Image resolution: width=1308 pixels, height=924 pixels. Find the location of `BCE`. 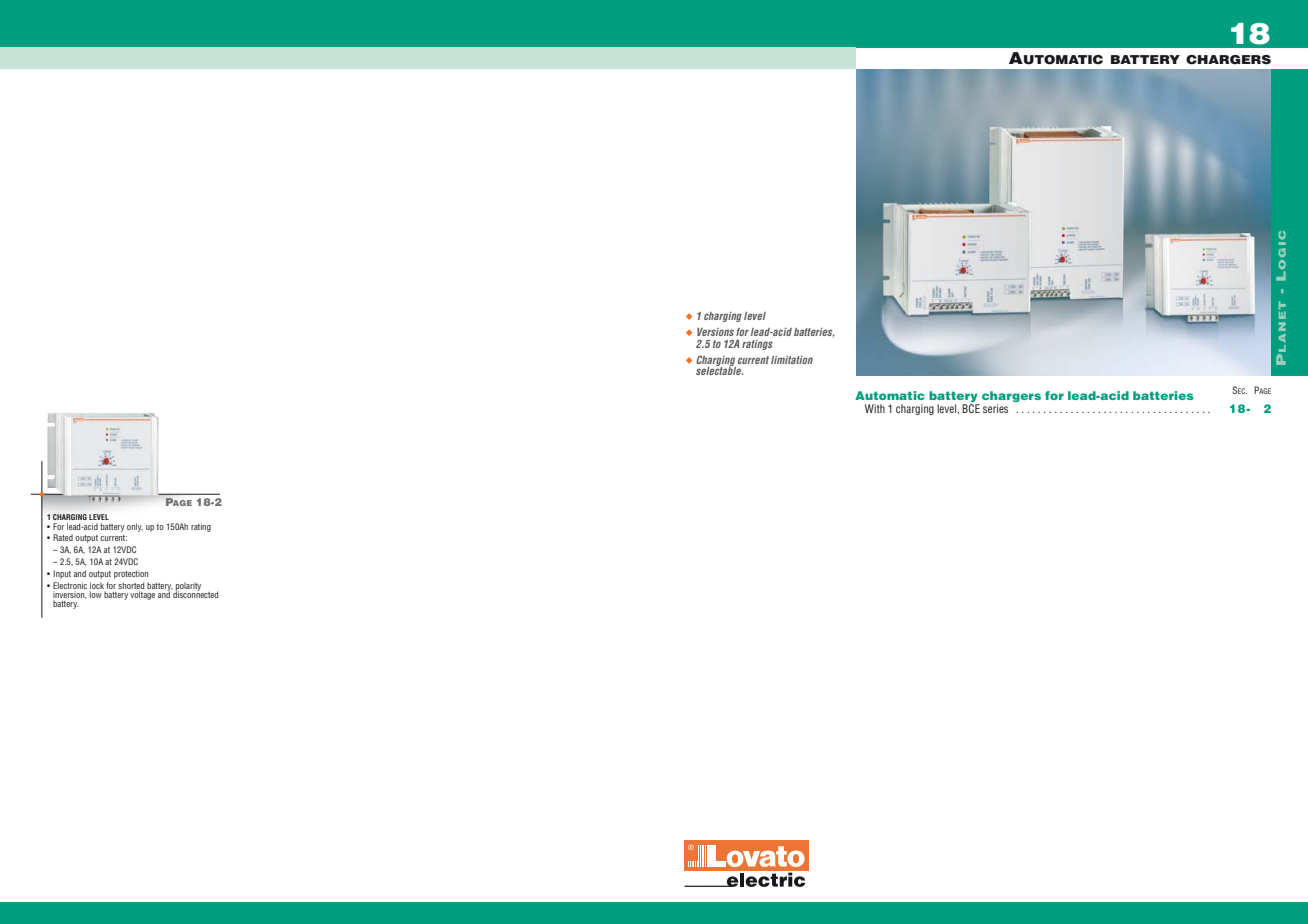

BCE is located at coordinates (971, 407).
